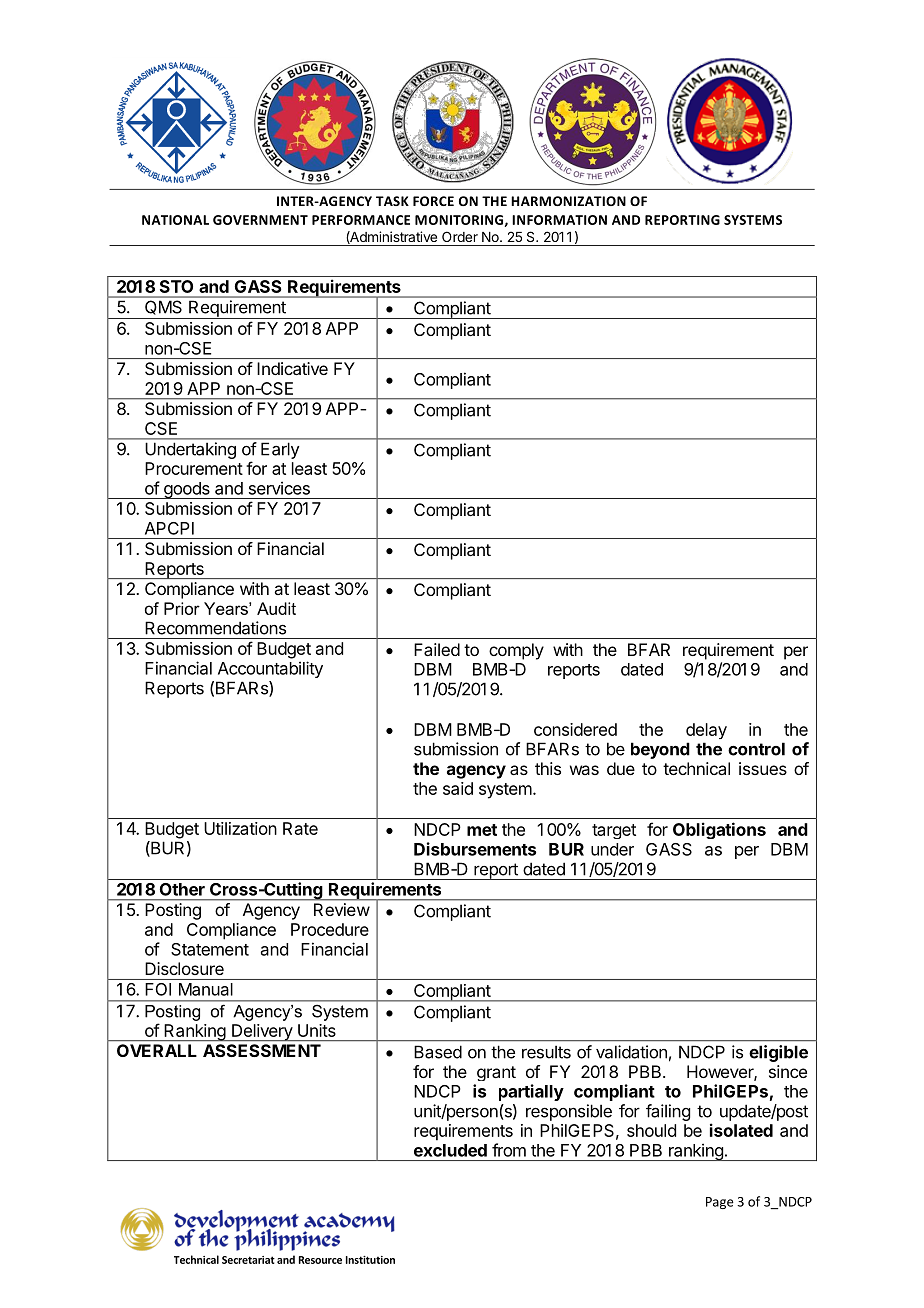  Describe the element at coordinates (260, 220) in the screenshot. I see `GOVERNMENT` at that location.
